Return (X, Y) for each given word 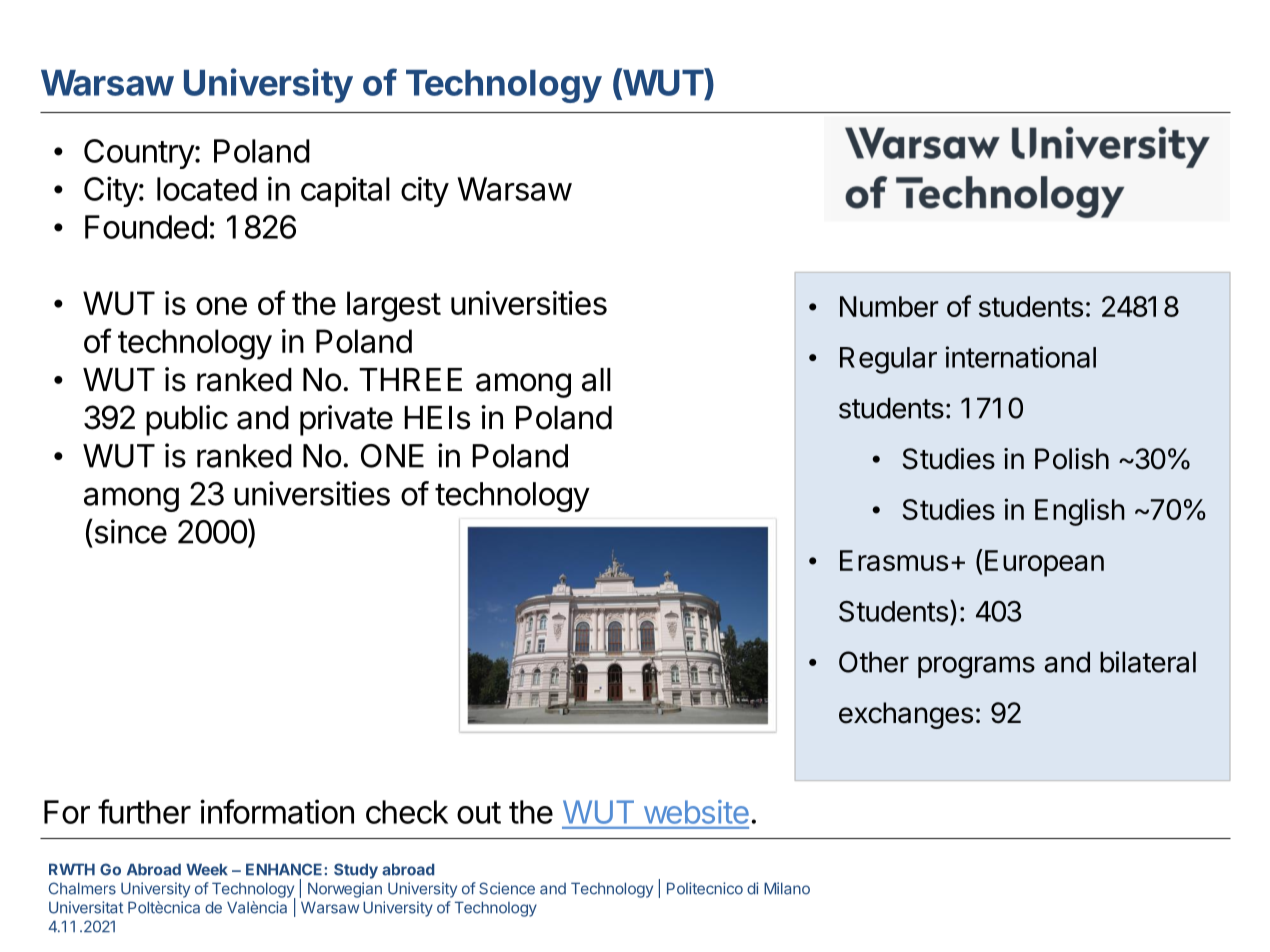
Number (889, 306)
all (596, 380)
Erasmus (894, 560)
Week (207, 869)
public (187, 420)
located (207, 189)
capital (345, 192)
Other (874, 662)
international (1021, 357)
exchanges (906, 715)
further (144, 811)
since (129, 531)
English (1080, 512)
